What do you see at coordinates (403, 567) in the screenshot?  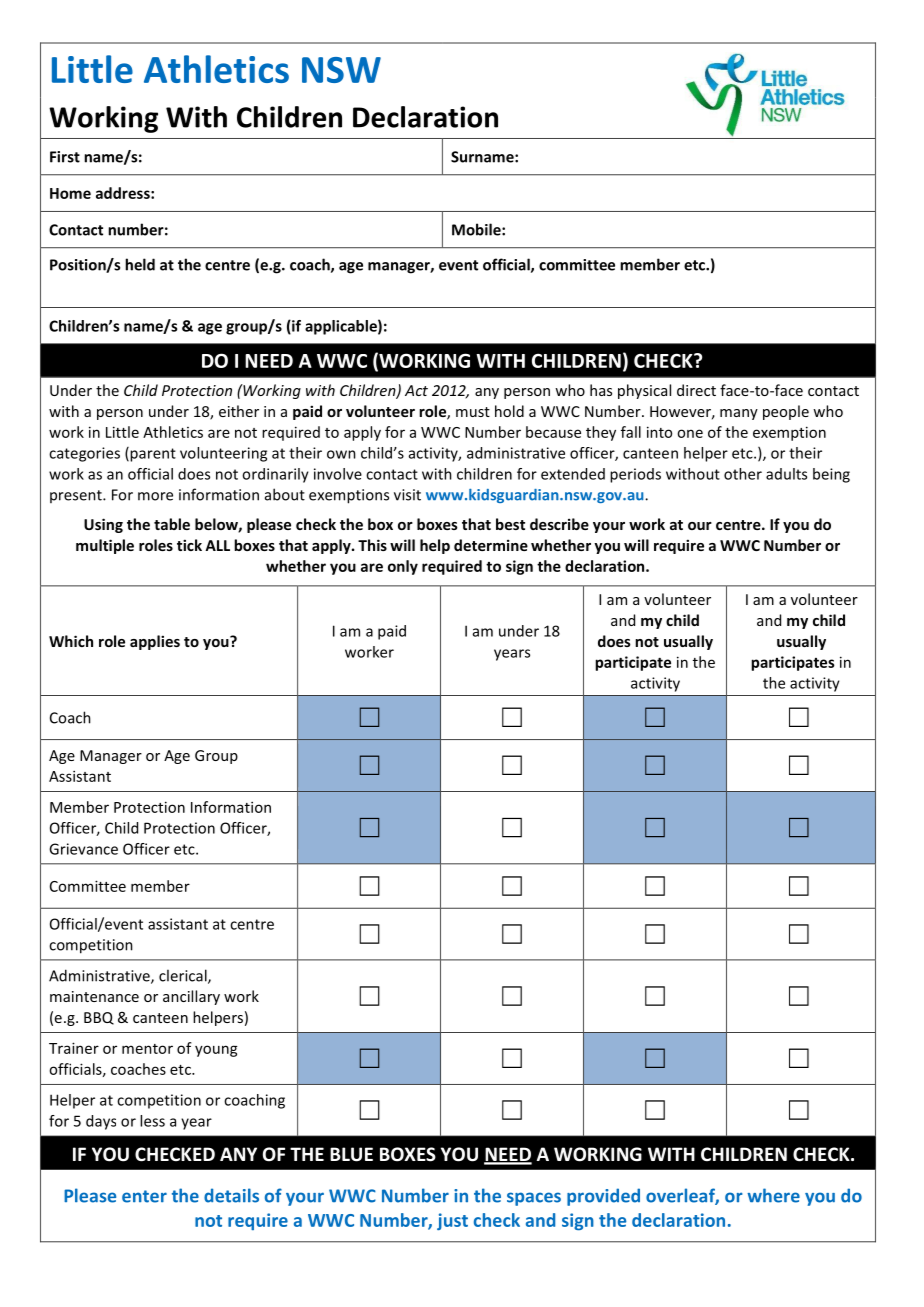 I see `only` at bounding box center [403, 567].
